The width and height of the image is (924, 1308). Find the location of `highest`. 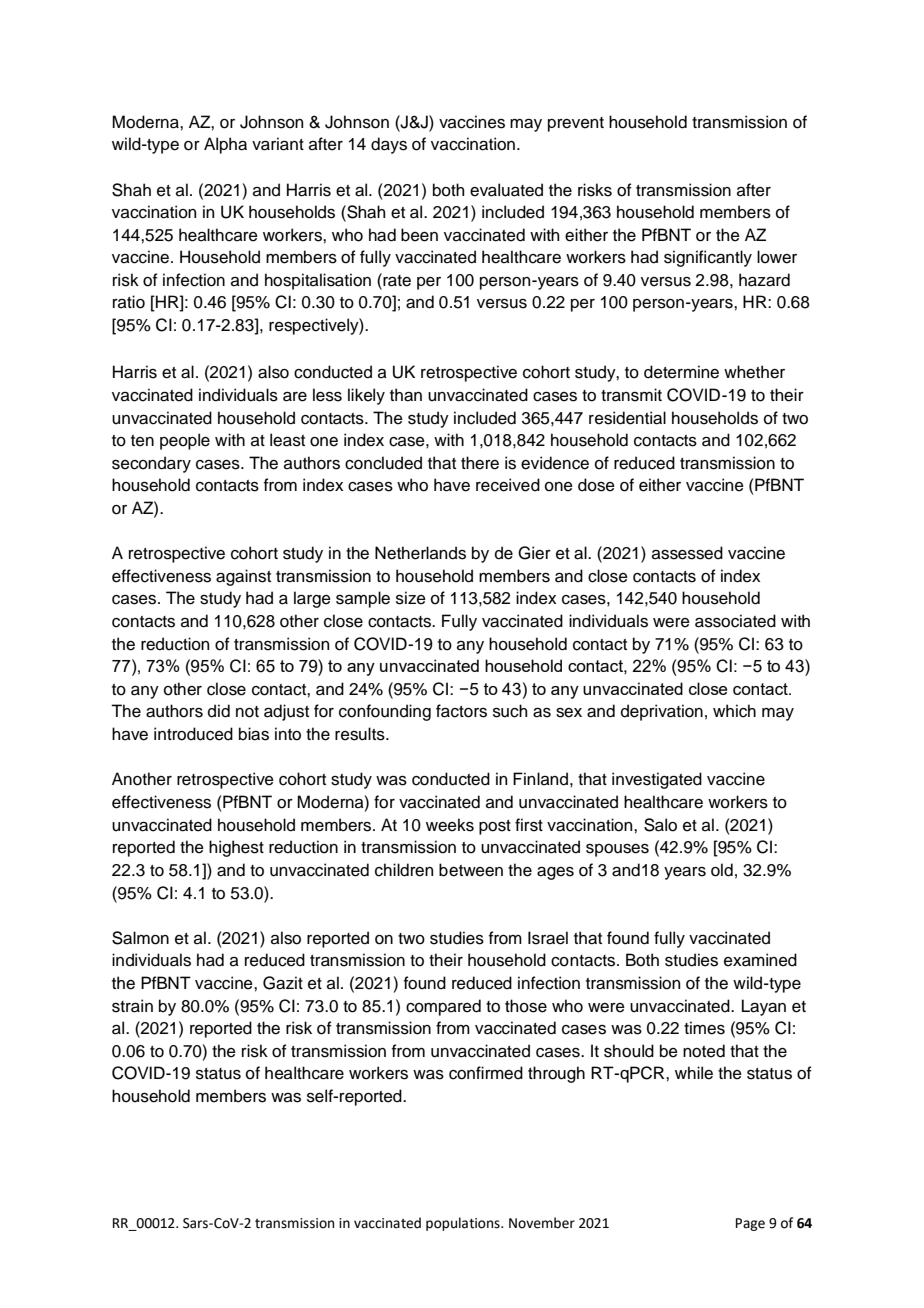

highest is located at coordinates (236, 848).
